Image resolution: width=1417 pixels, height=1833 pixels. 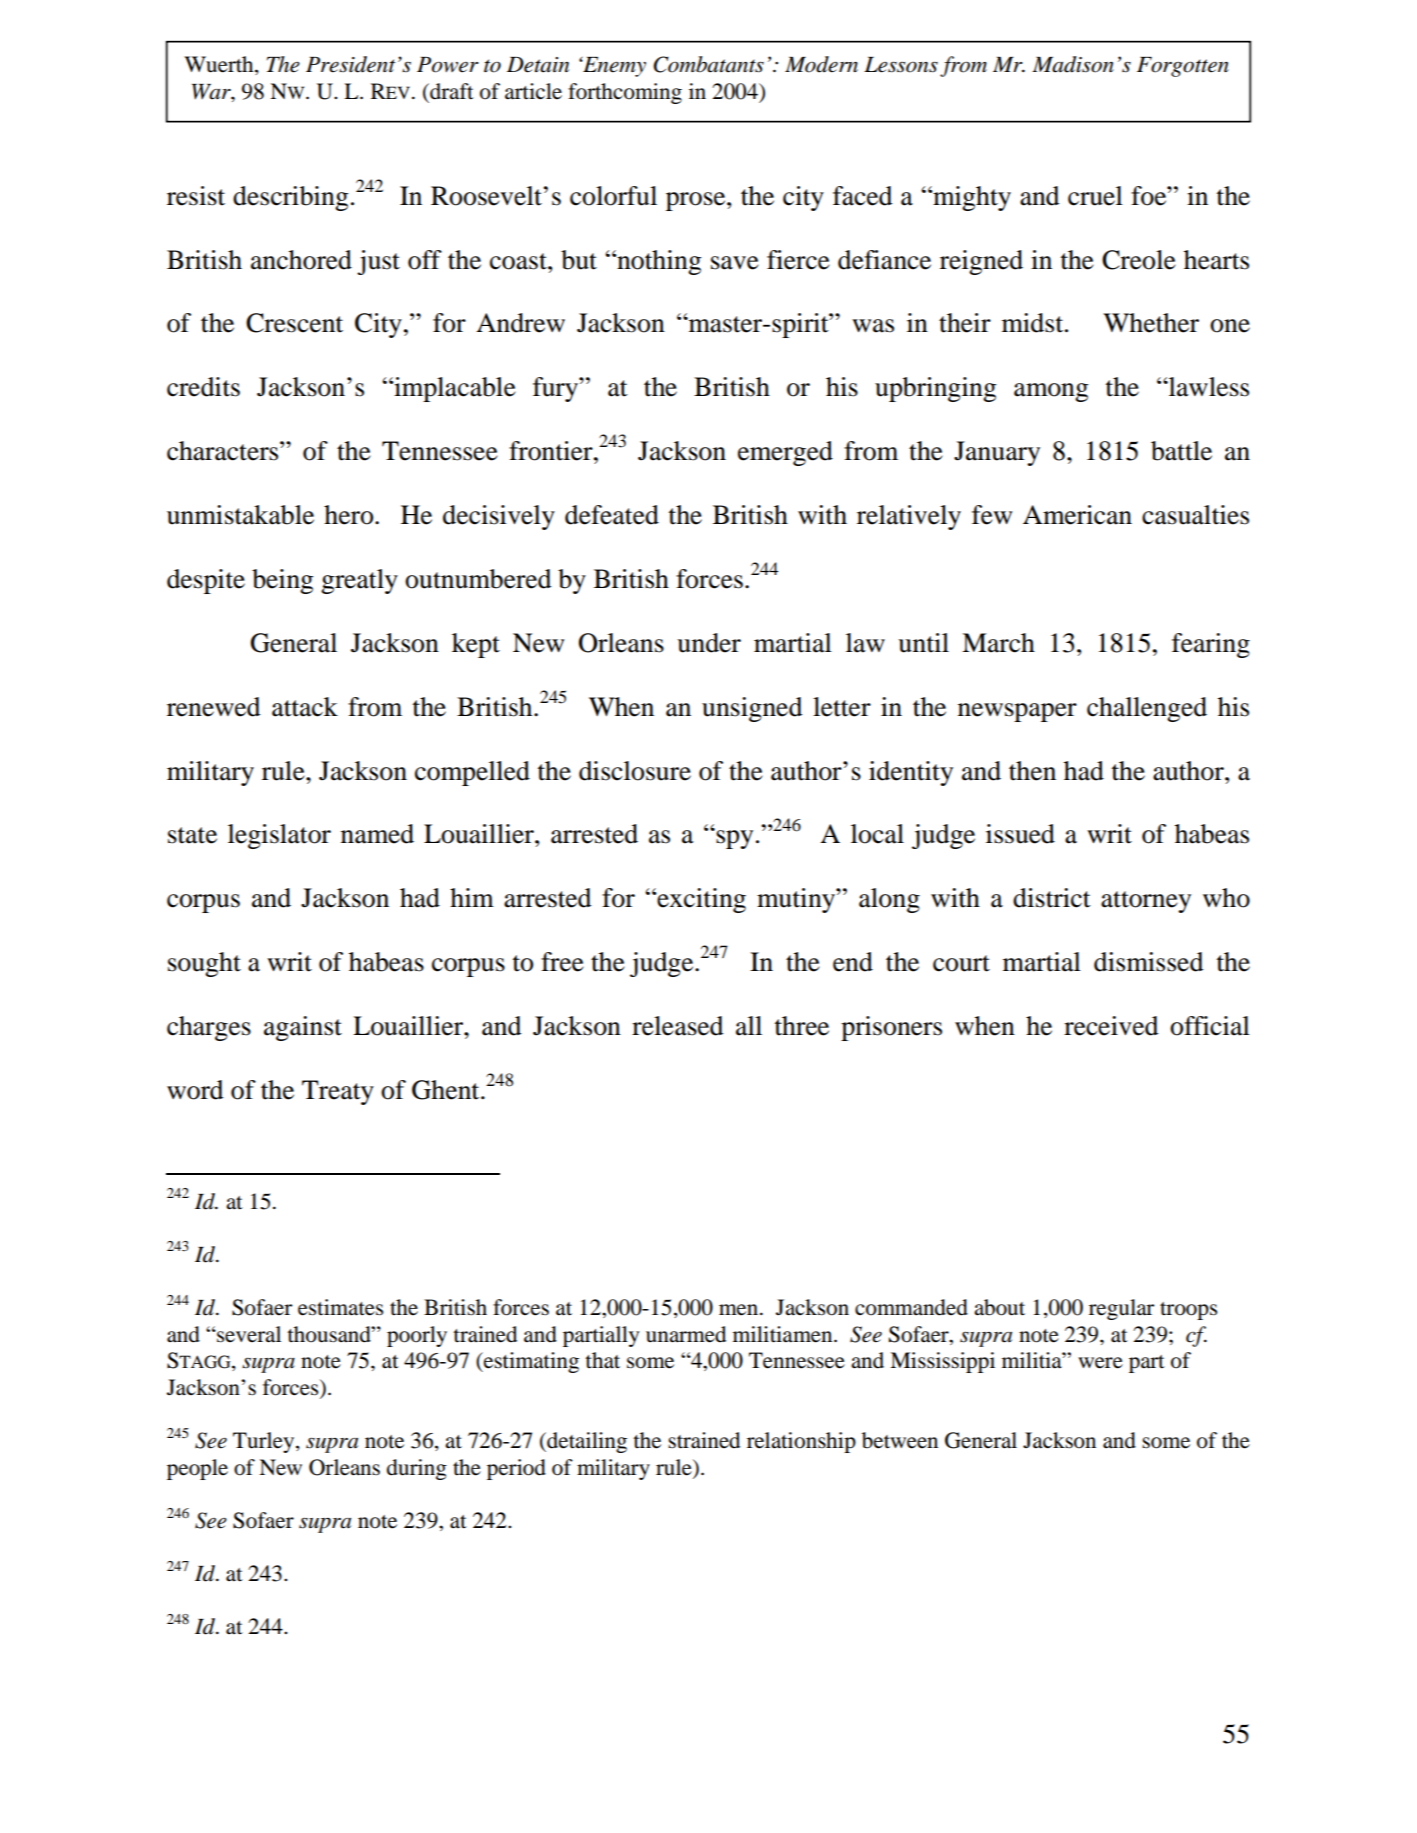 I want to click on relationship, so click(x=801, y=1442).
